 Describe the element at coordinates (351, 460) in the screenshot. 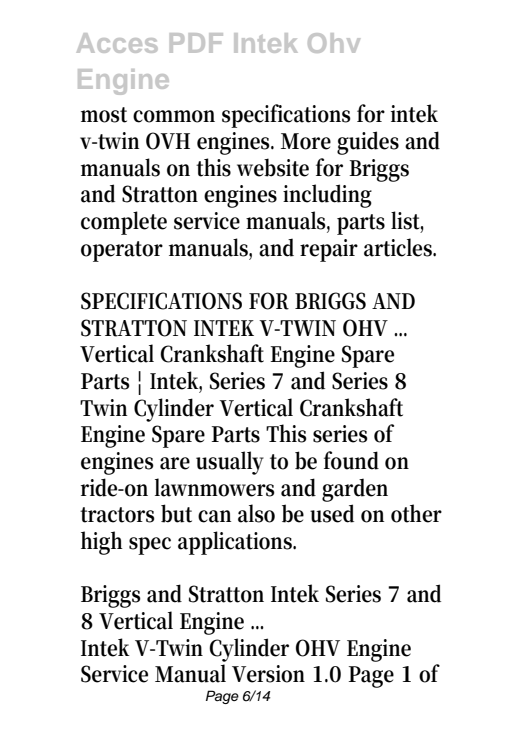

I see `found` at that location.
